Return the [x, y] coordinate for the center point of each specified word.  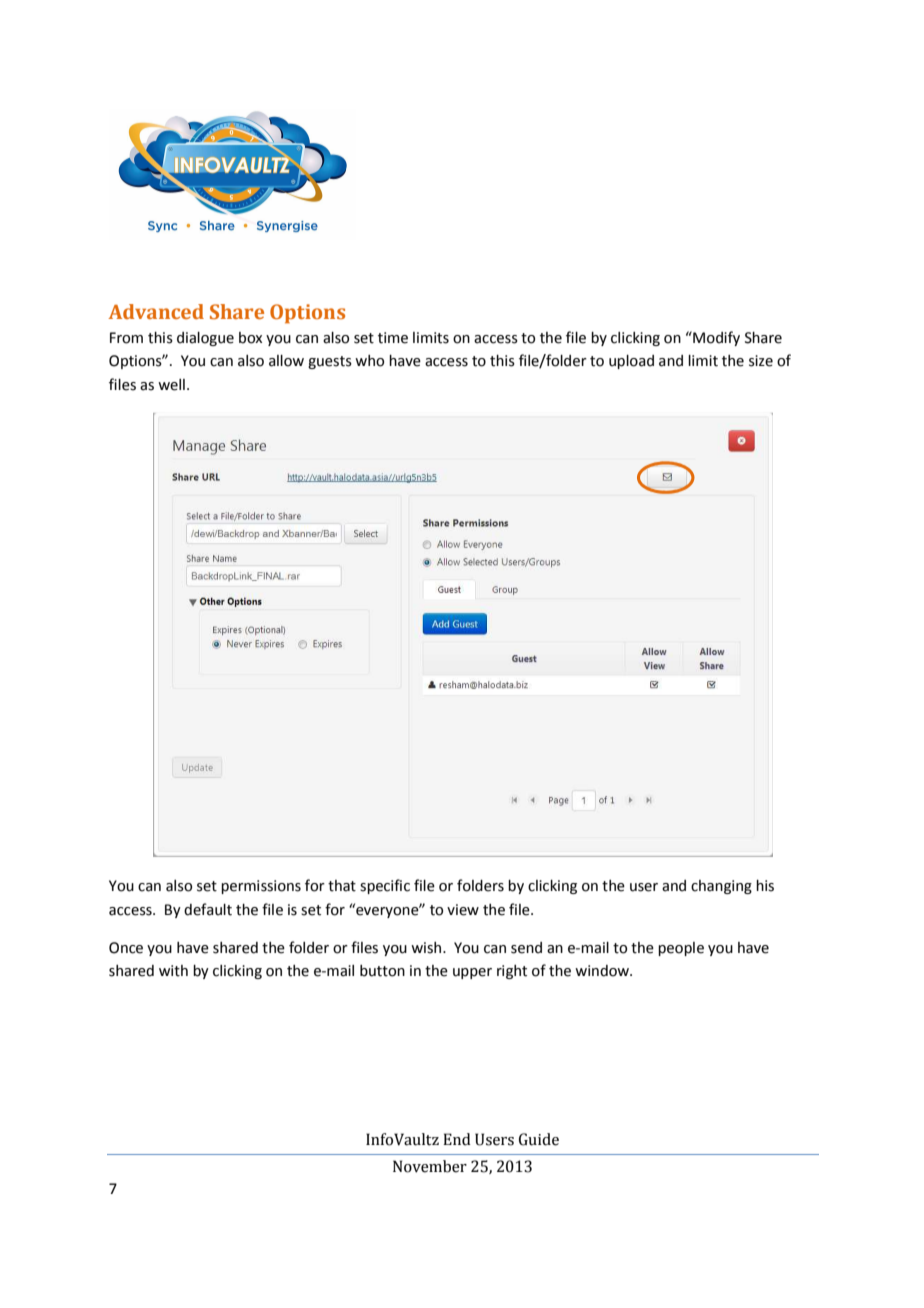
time [393, 338]
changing [721, 887]
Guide [539, 1139]
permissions [261, 887]
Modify [715, 338]
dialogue [205, 339]
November [430, 1166]
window [603, 971]
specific [385, 886]
